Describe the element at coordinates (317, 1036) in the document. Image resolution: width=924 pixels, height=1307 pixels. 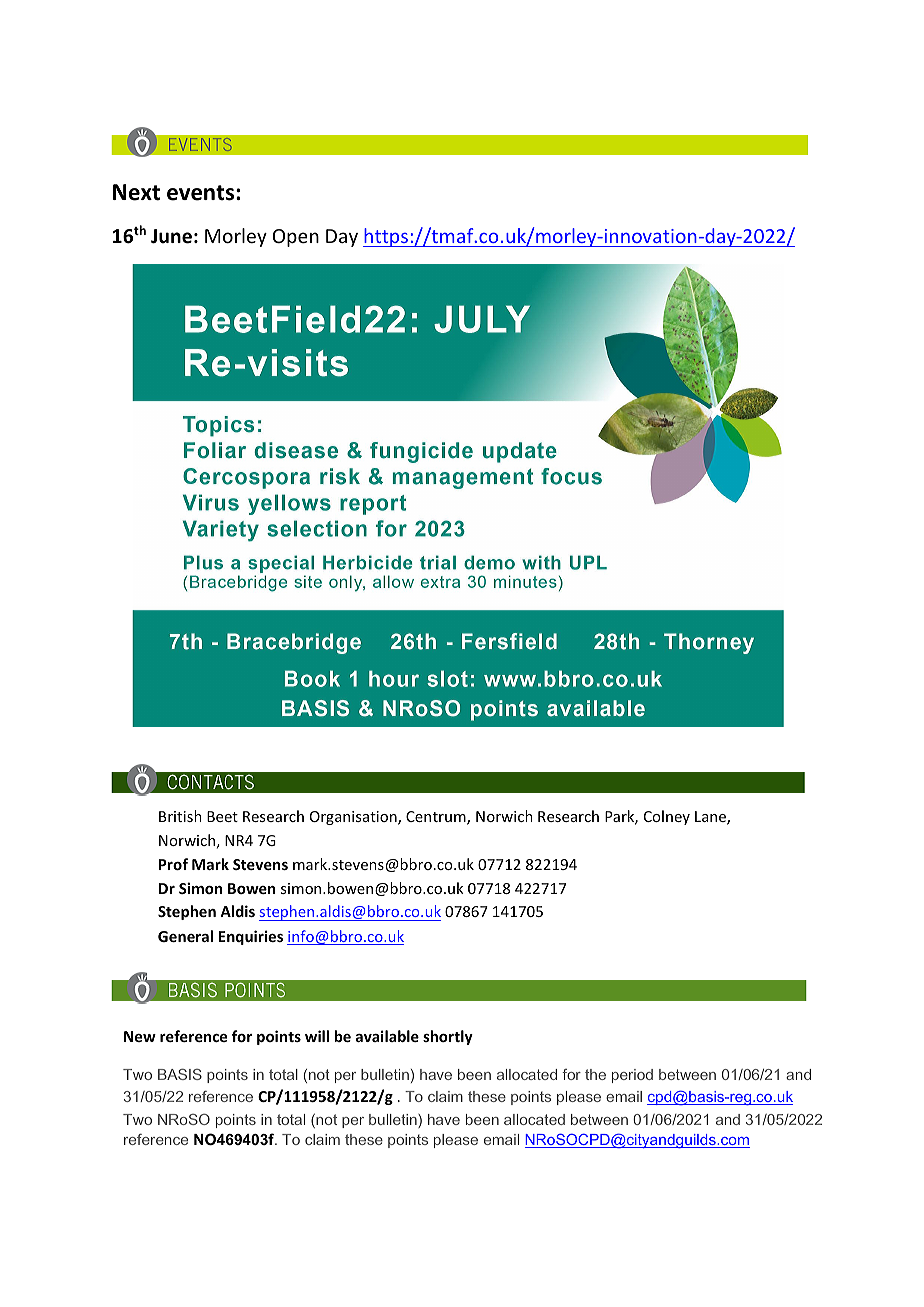
I see `will` at that location.
